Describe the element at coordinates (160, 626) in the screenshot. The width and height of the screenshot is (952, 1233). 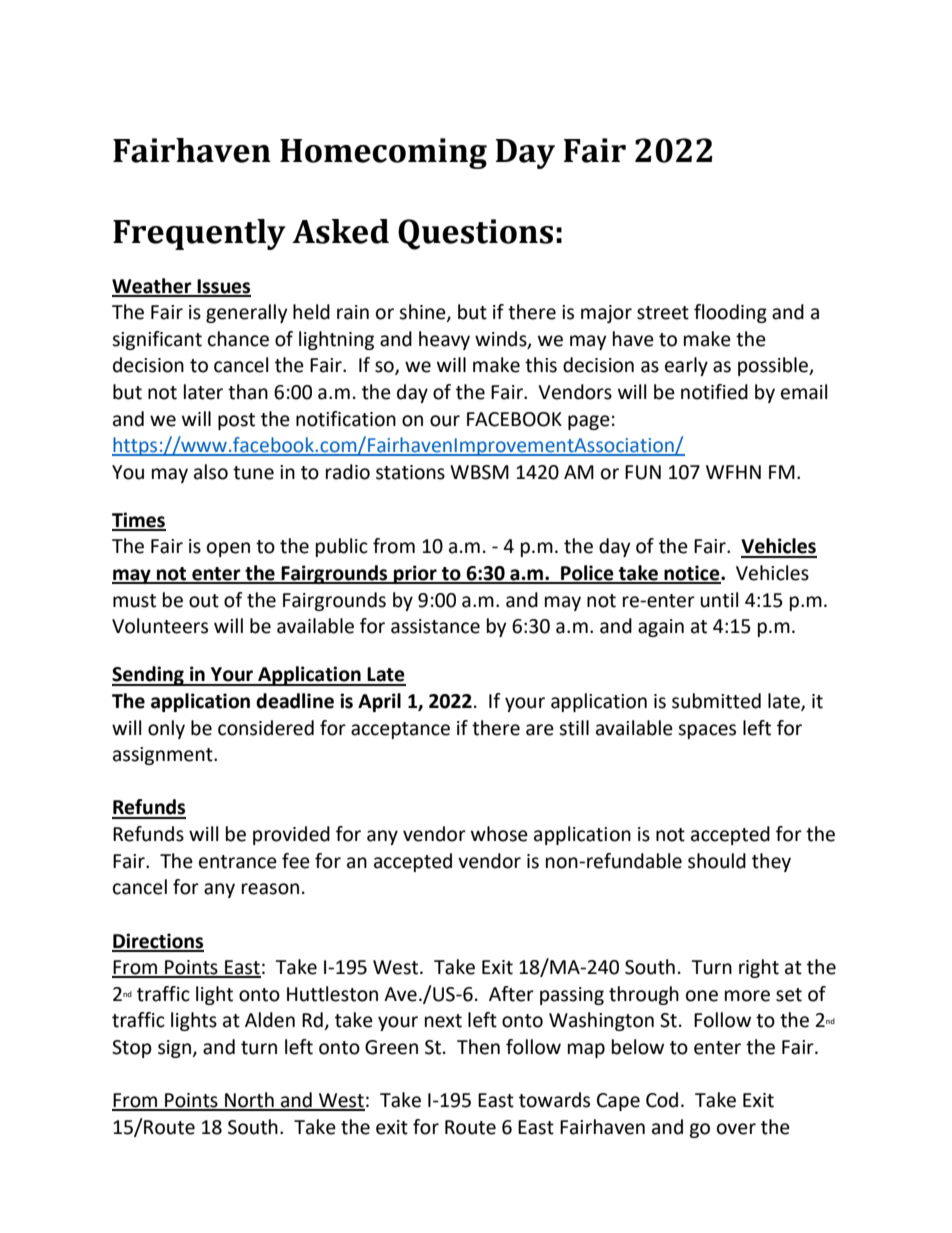
I see `Volunteers` at that location.
